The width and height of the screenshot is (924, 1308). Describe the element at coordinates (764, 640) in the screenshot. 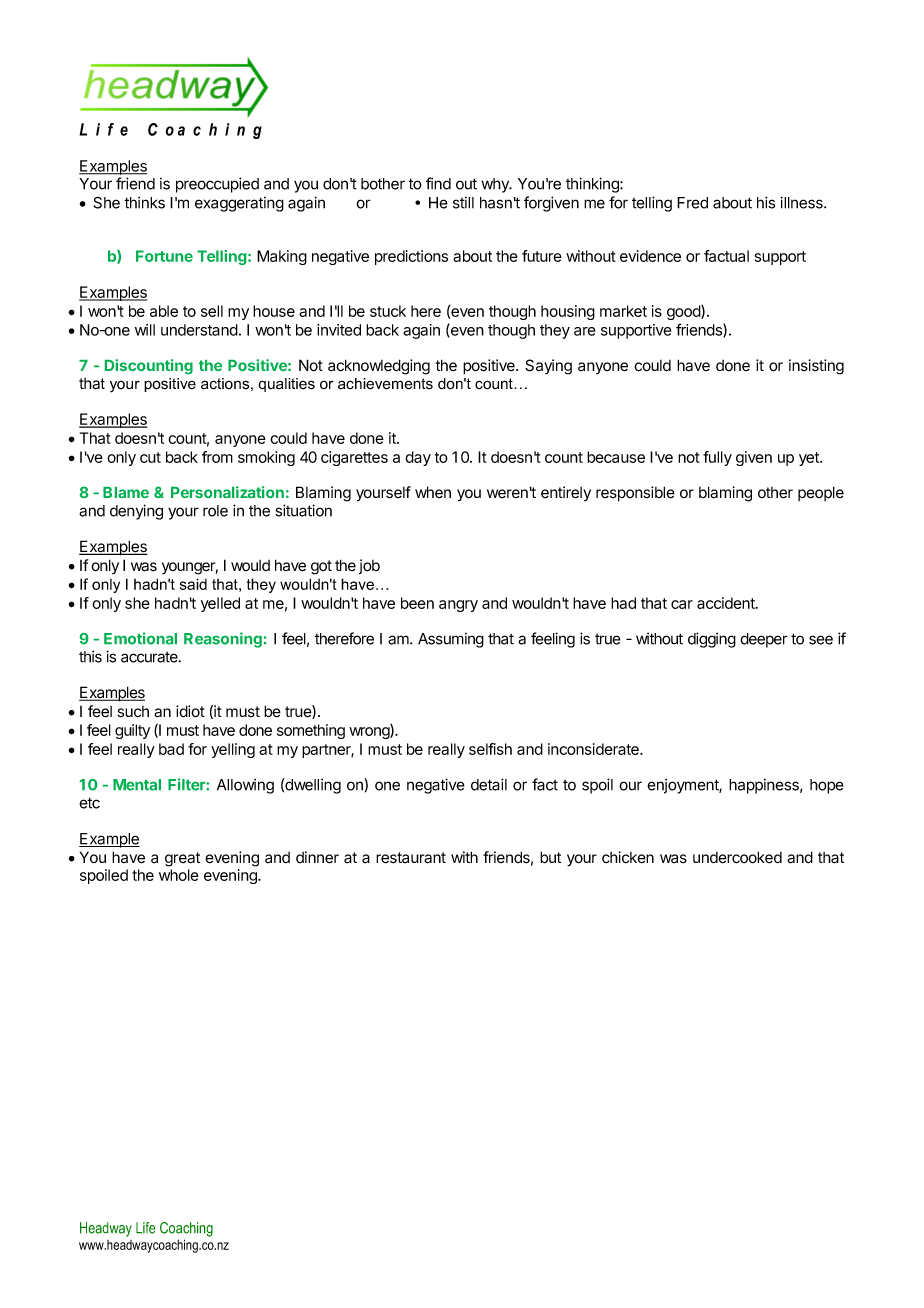

I see `deeper` at that location.
